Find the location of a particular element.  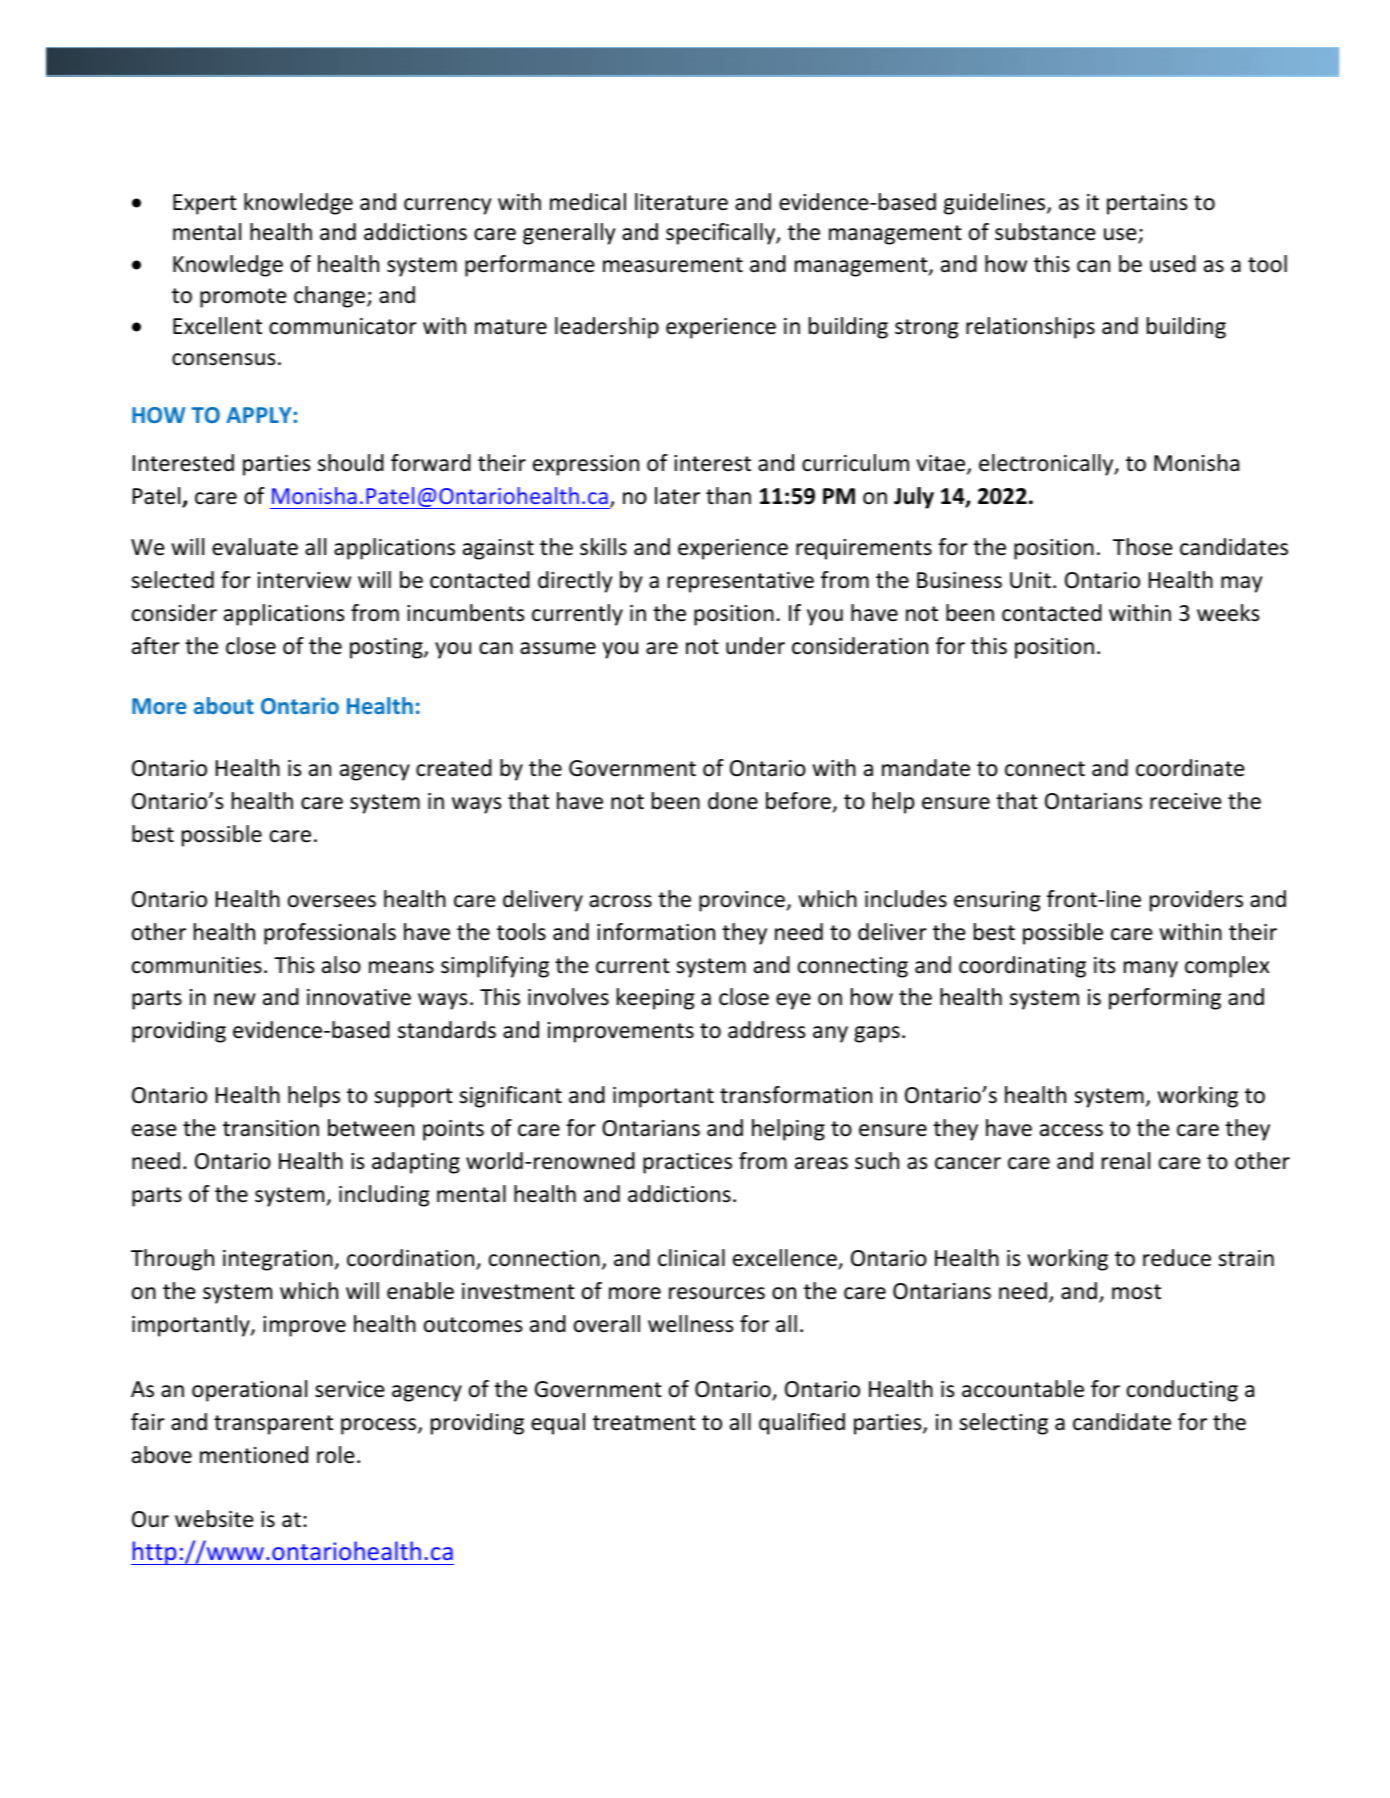

used is located at coordinates (1173, 264).
